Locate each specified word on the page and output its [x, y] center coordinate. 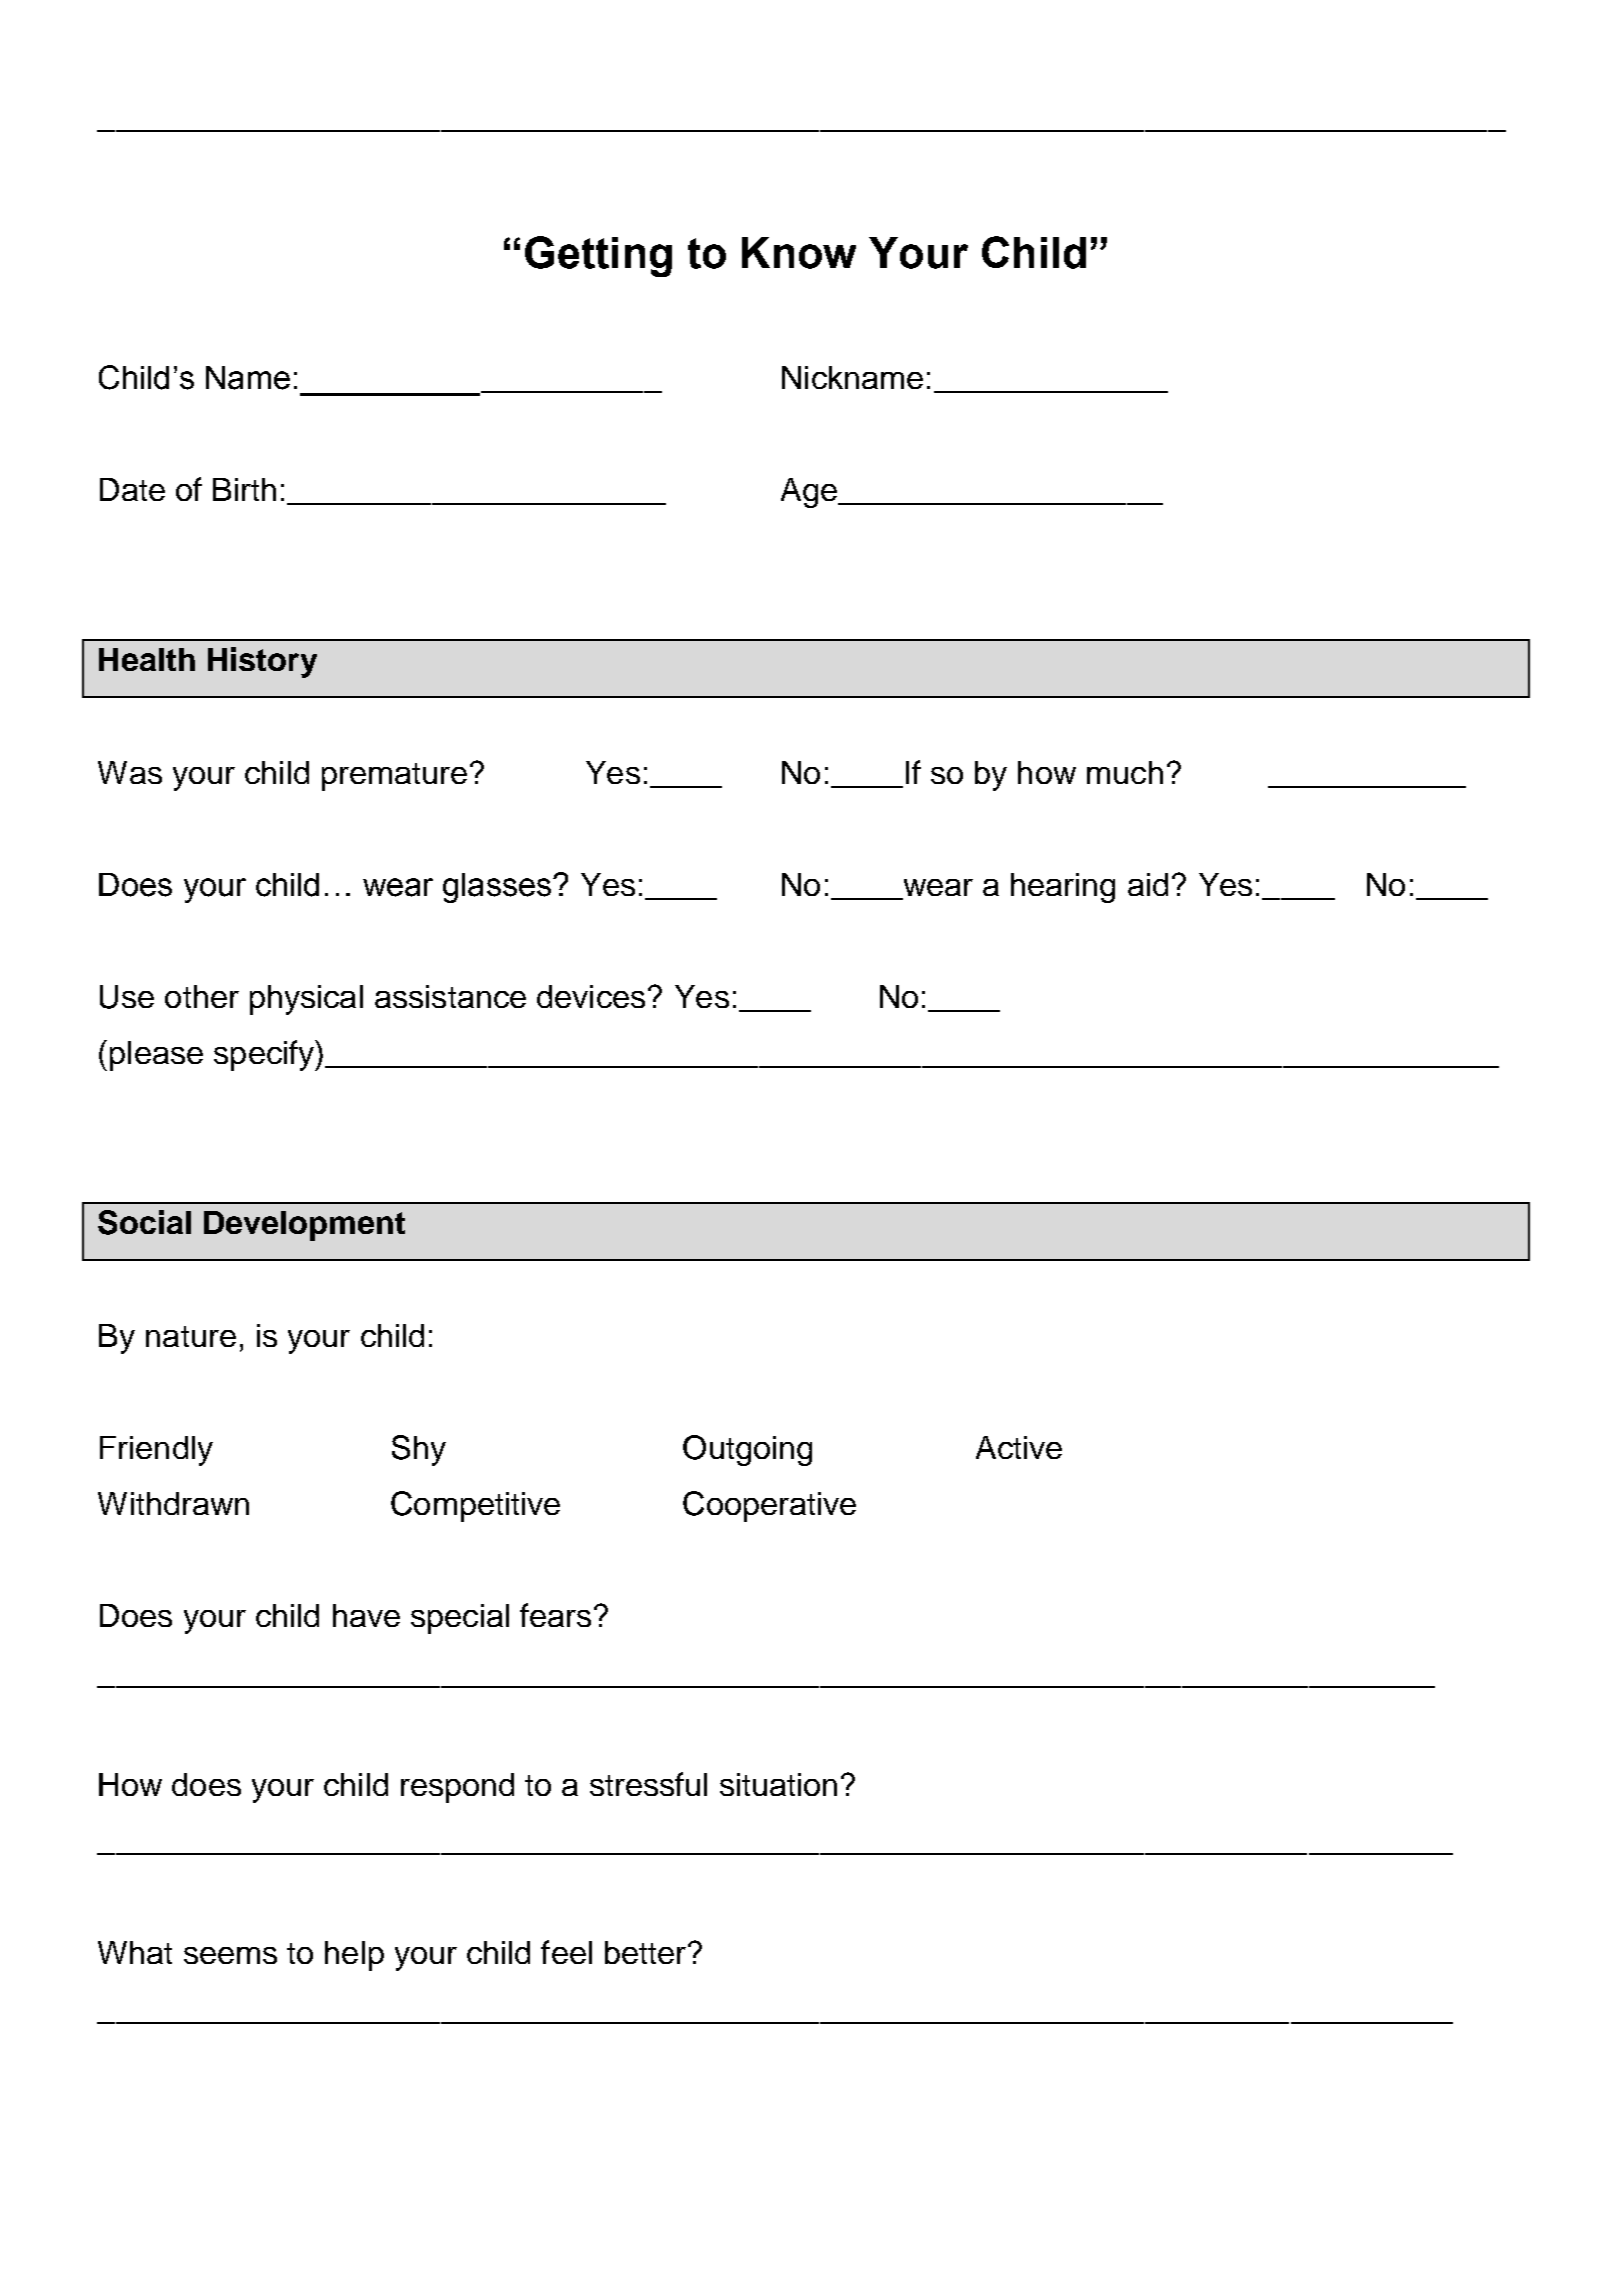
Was [130, 772]
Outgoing [747, 1450]
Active [1019, 1447]
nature [191, 1336]
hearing [1063, 888]
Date [132, 489]
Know [799, 253]
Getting [598, 256]
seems [230, 1955]
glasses [498, 888]
